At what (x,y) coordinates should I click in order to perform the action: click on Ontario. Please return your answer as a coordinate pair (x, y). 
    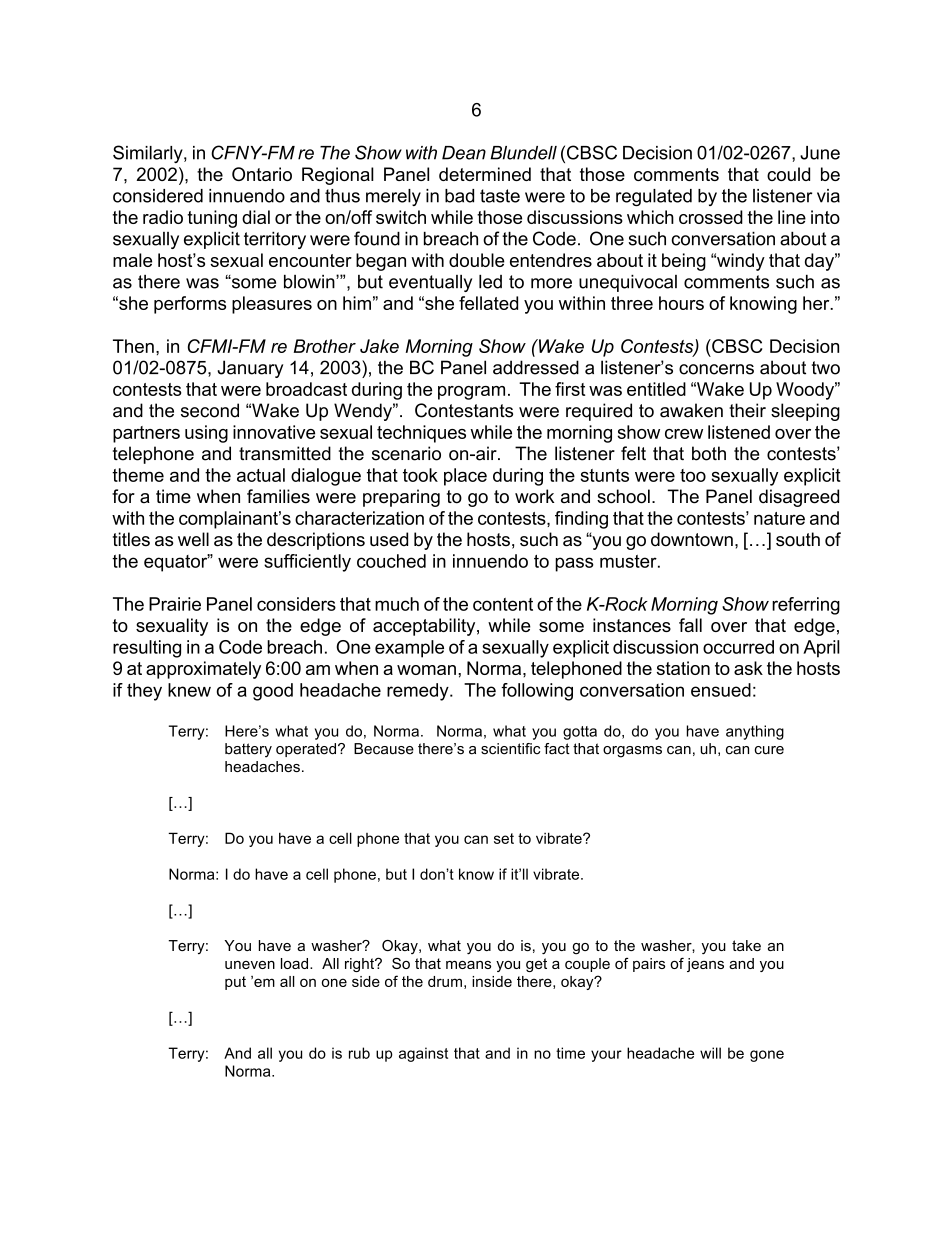
    Looking at the image, I should click on (262, 174).
